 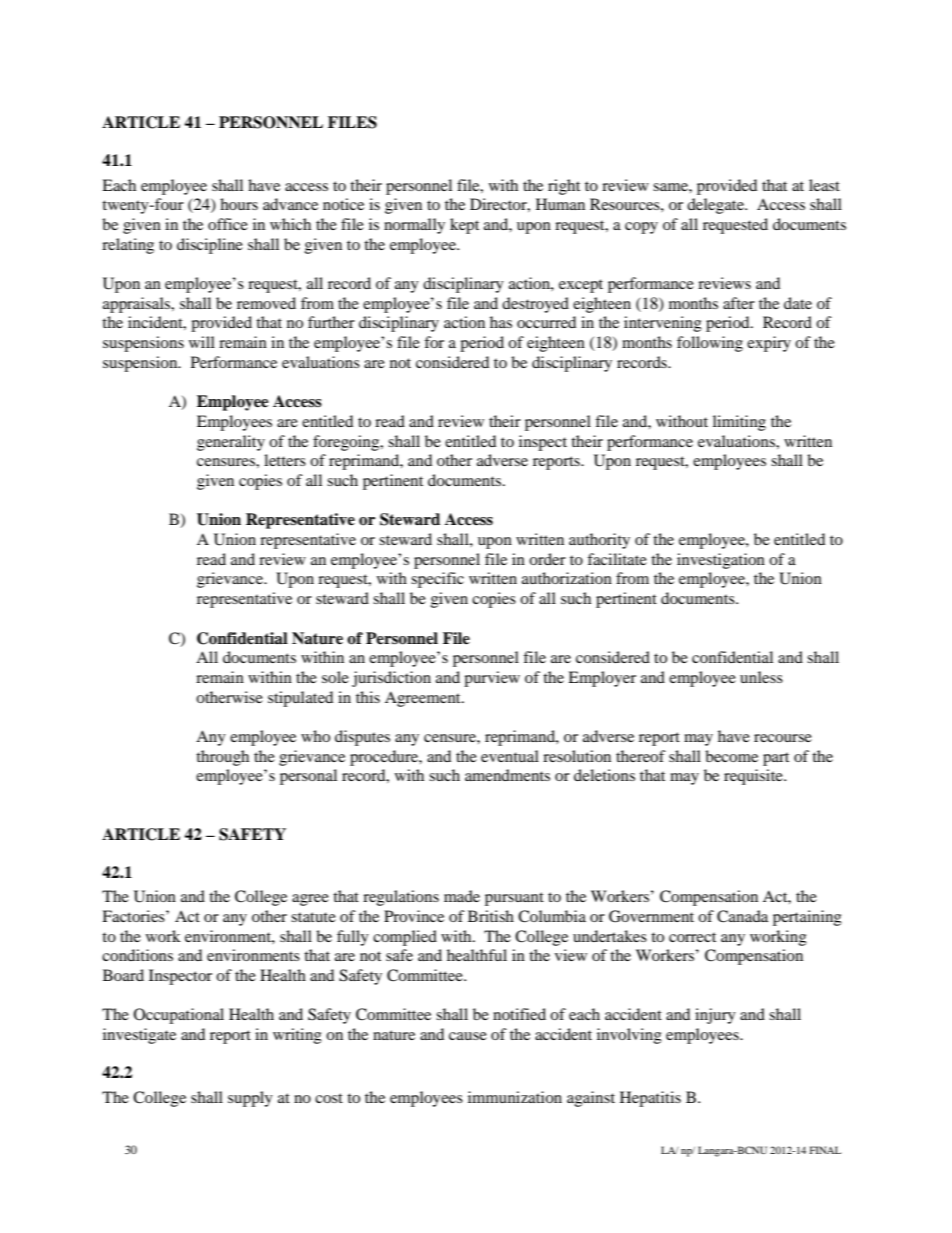 I want to click on immunization, so click(x=515, y=1097).
